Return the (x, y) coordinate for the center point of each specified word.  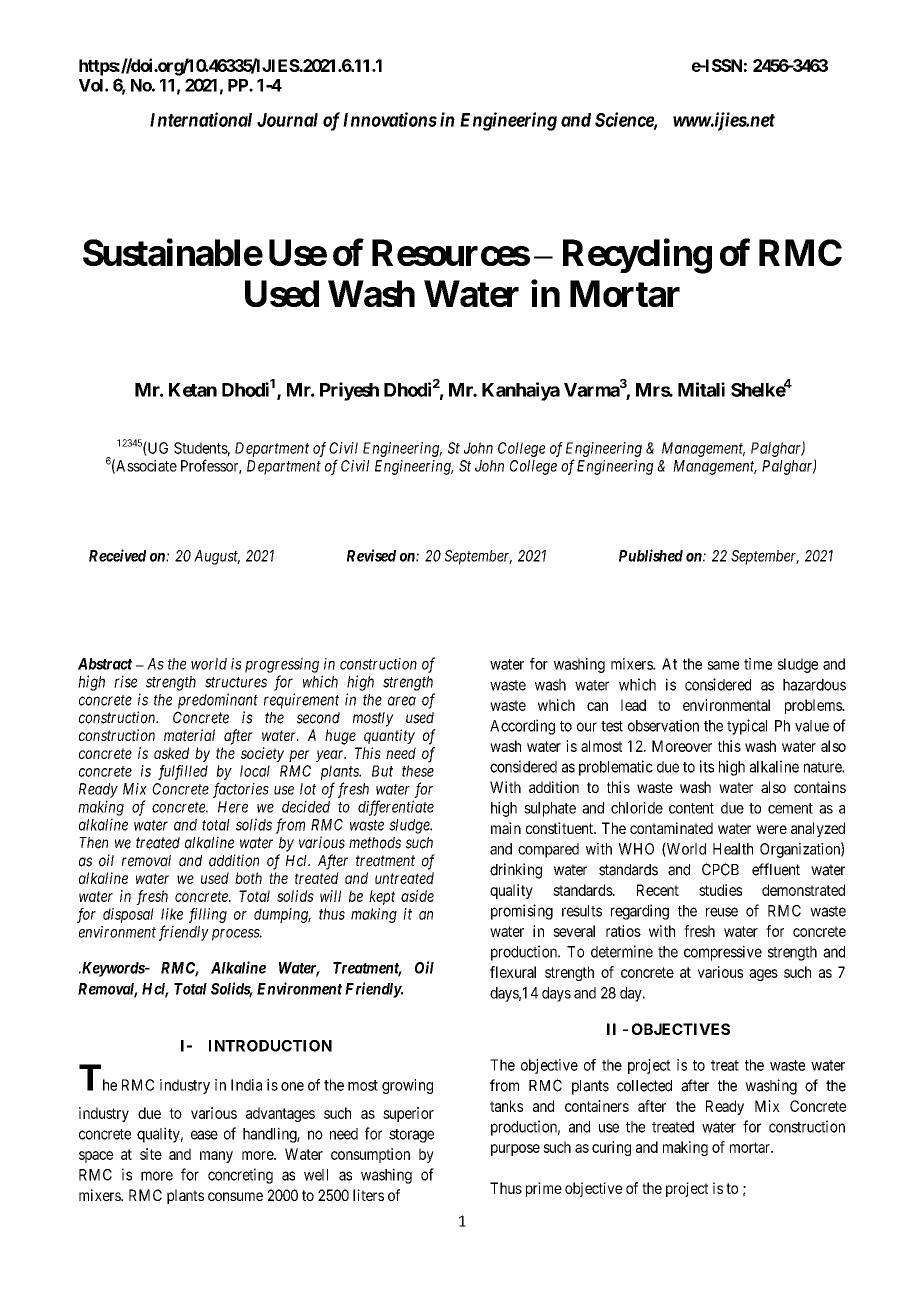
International (201, 119)
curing (611, 1148)
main (506, 828)
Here (233, 807)
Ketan (193, 390)
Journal (287, 120)
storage (411, 1136)
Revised (371, 555)
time (758, 664)
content (691, 808)
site (151, 1154)
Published (651, 555)
